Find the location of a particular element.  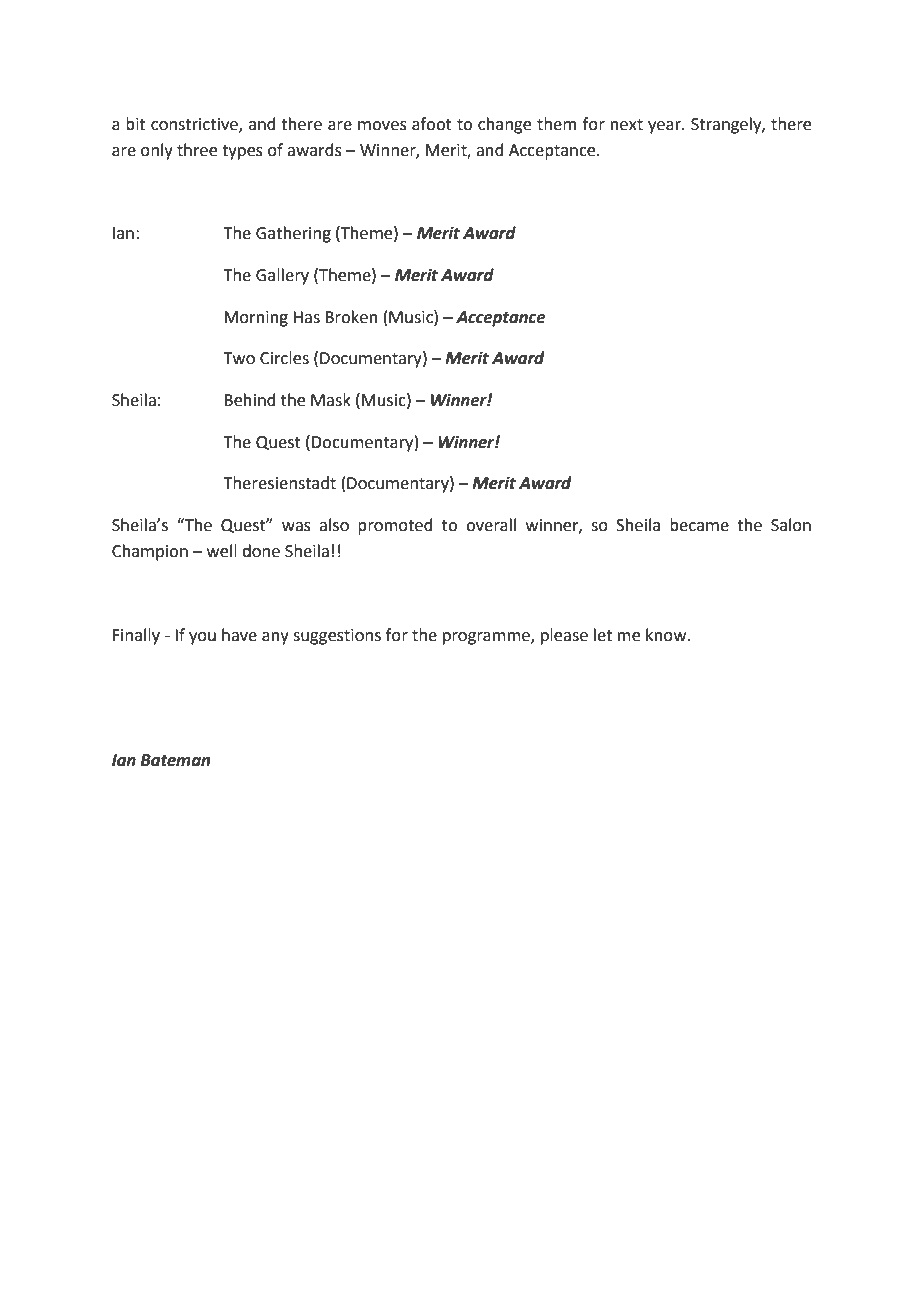

year is located at coordinates (665, 127).
